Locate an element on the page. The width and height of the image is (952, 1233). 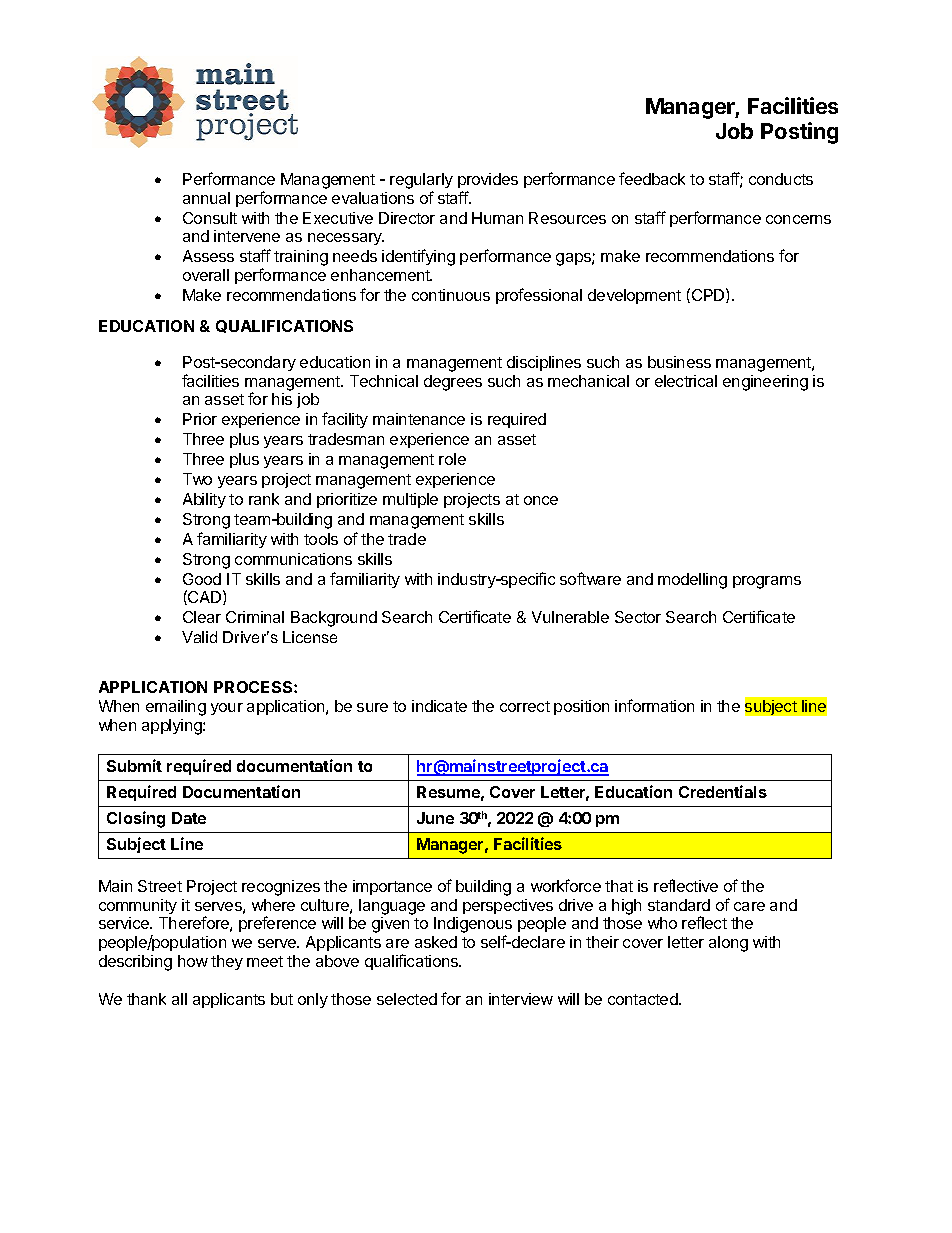
how is located at coordinates (193, 961).
